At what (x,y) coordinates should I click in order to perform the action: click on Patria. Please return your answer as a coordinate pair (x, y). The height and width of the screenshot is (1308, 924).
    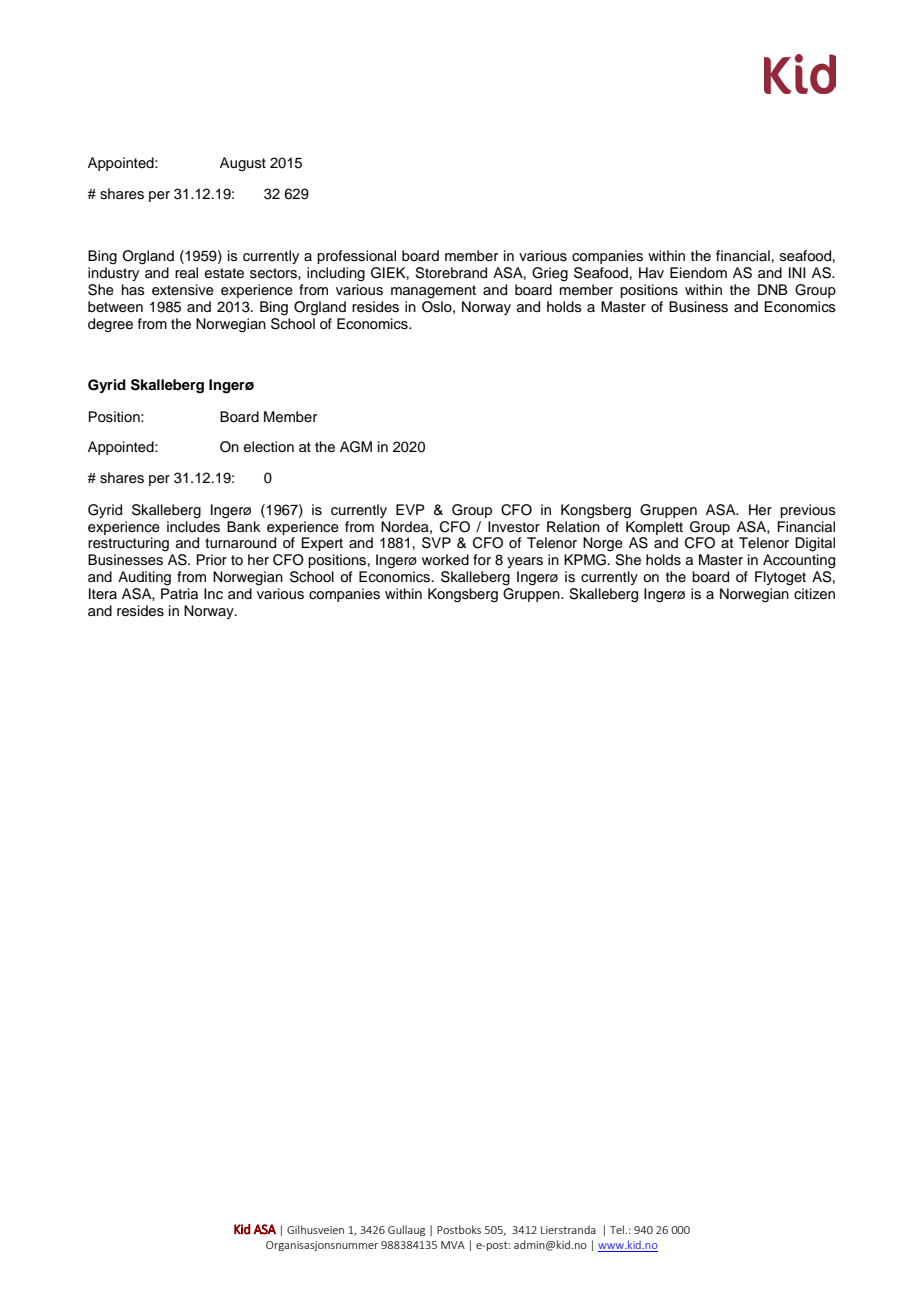
    Looking at the image, I should click on (179, 593).
